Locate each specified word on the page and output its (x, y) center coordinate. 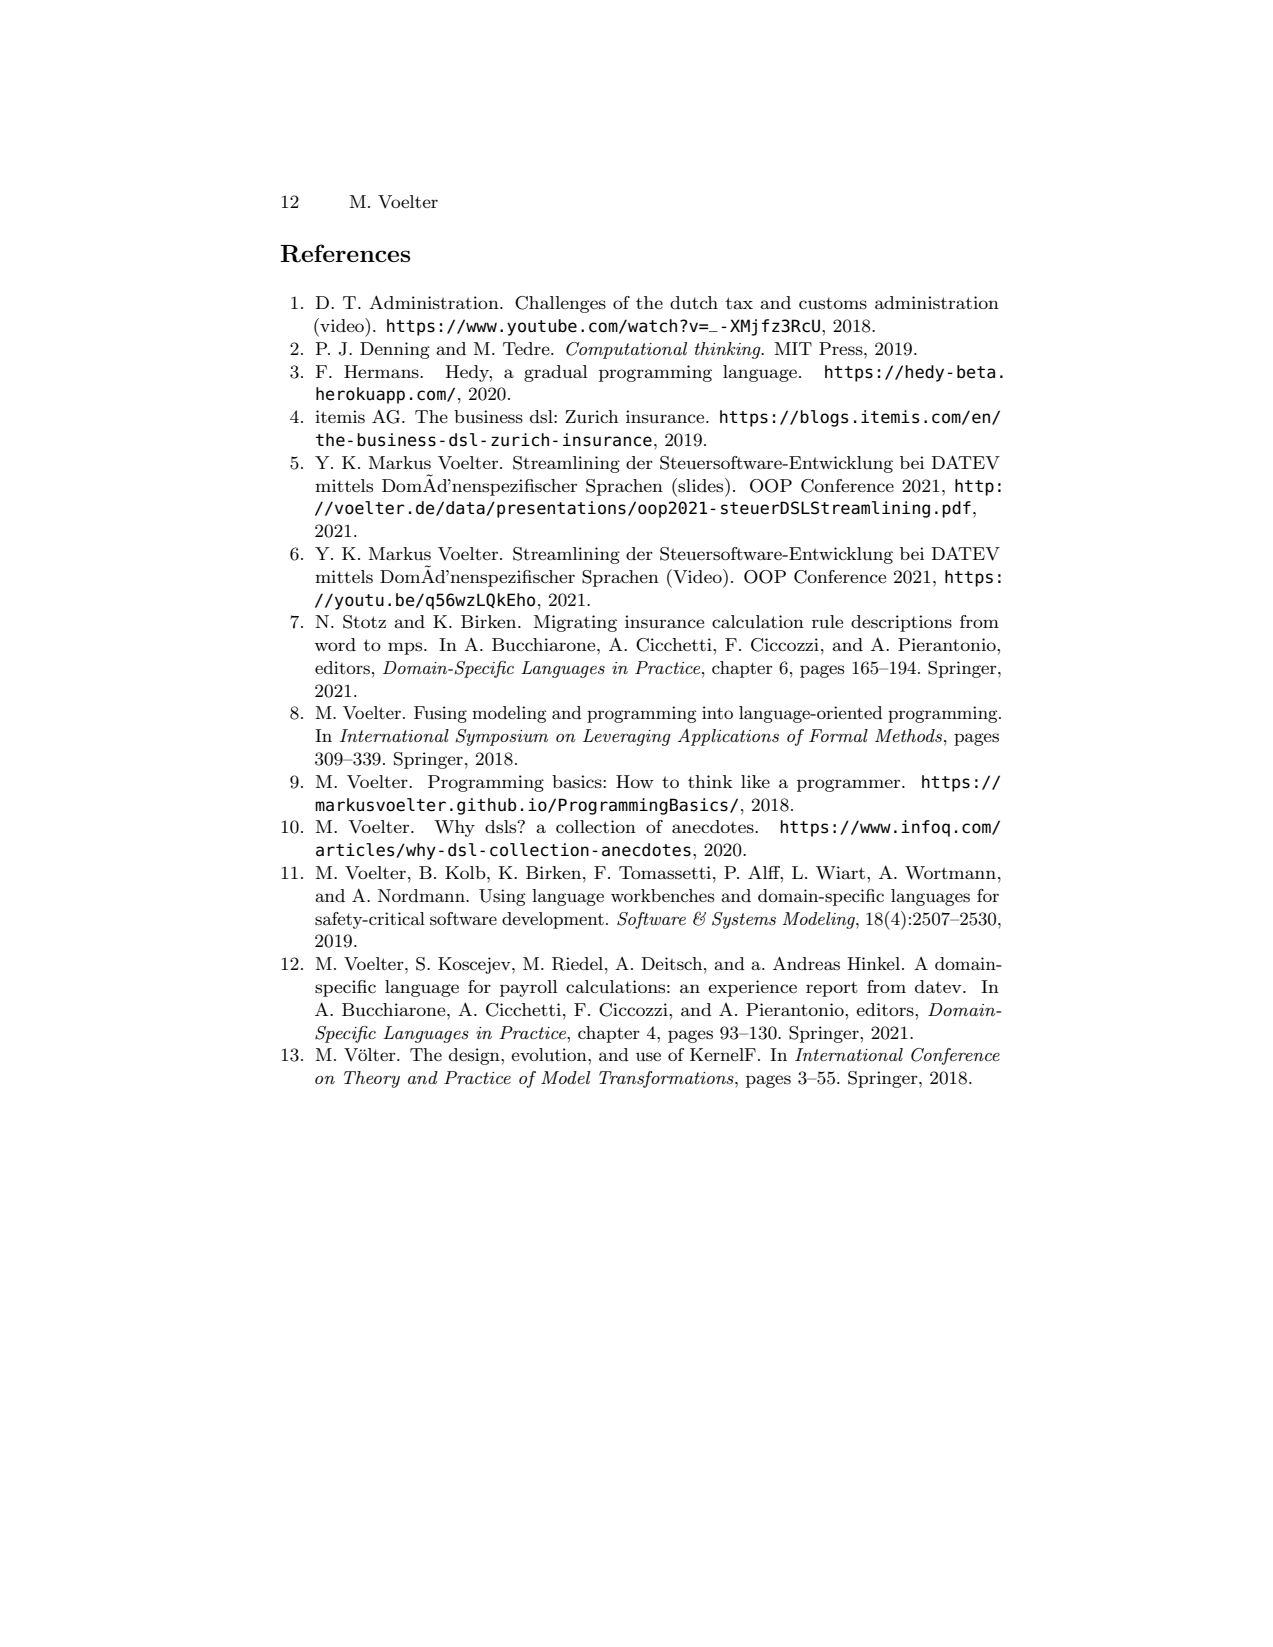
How (635, 781)
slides (701, 485)
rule (827, 621)
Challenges (560, 304)
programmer (850, 785)
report (832, 989)
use (648, 1057)
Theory (372, 1079)
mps (406, 648)
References (345, 253)
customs (833, 303)
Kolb (466, 872)
